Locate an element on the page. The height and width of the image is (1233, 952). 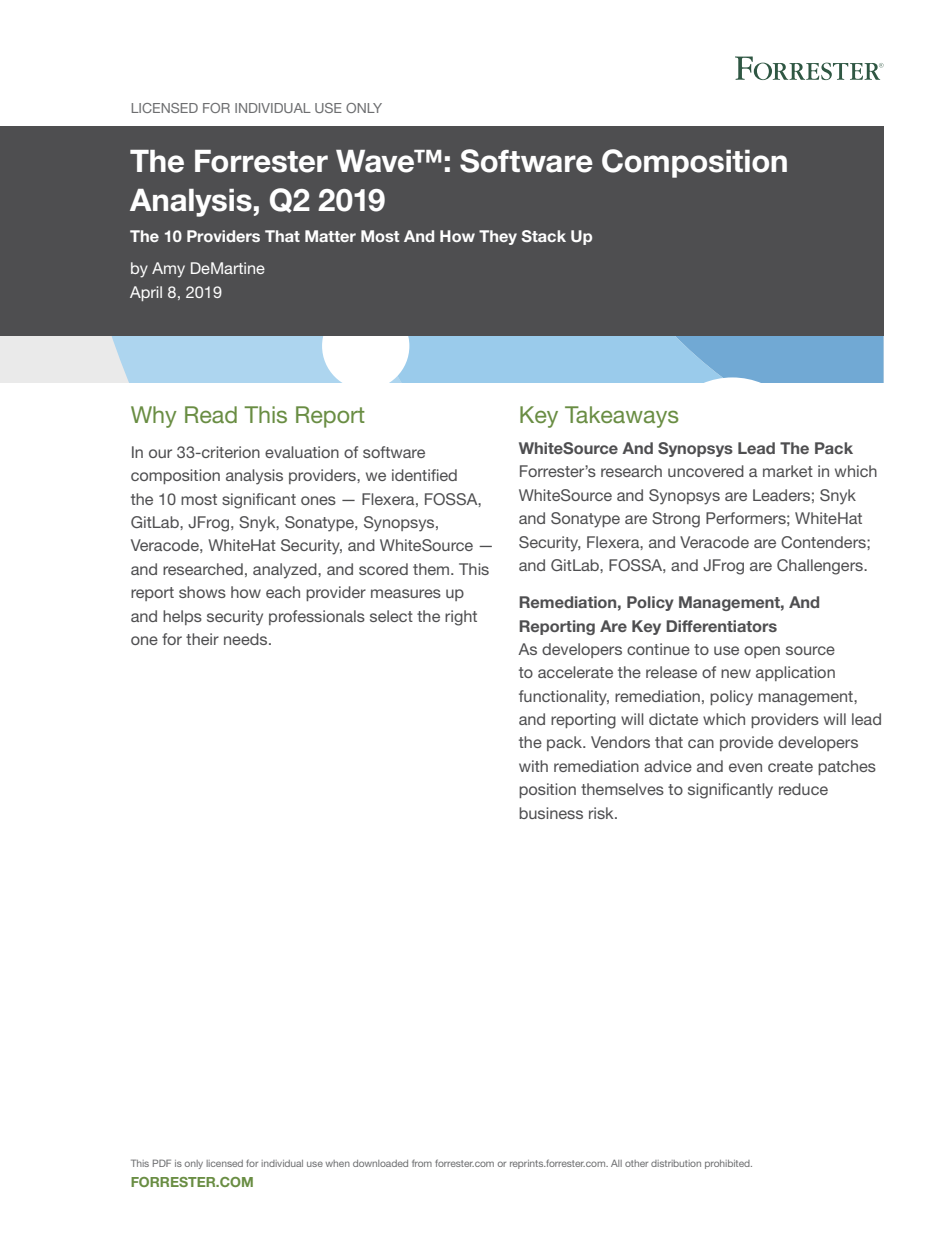
needs is located at coordinates (247, 639).
